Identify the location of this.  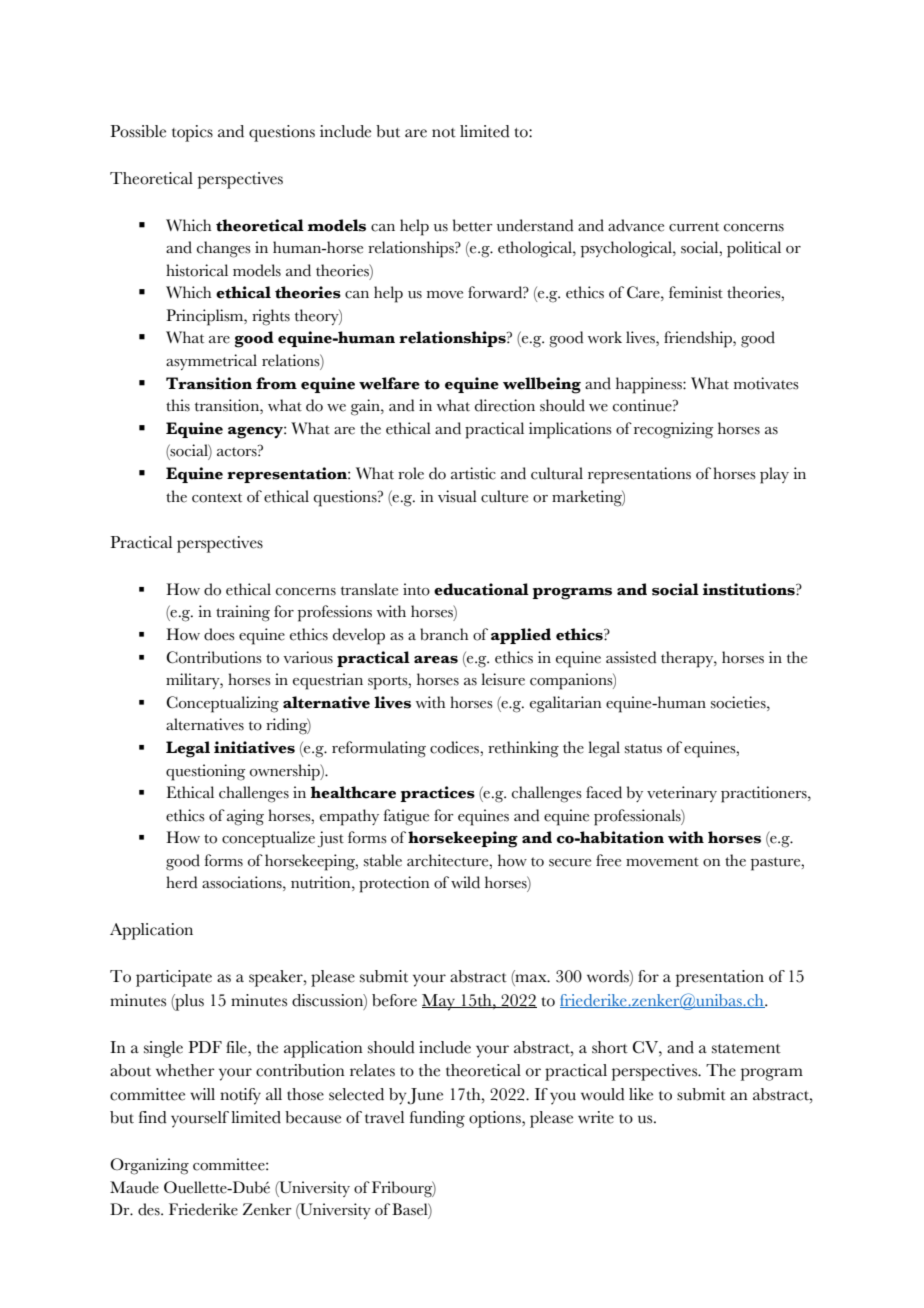
(178, 405).
